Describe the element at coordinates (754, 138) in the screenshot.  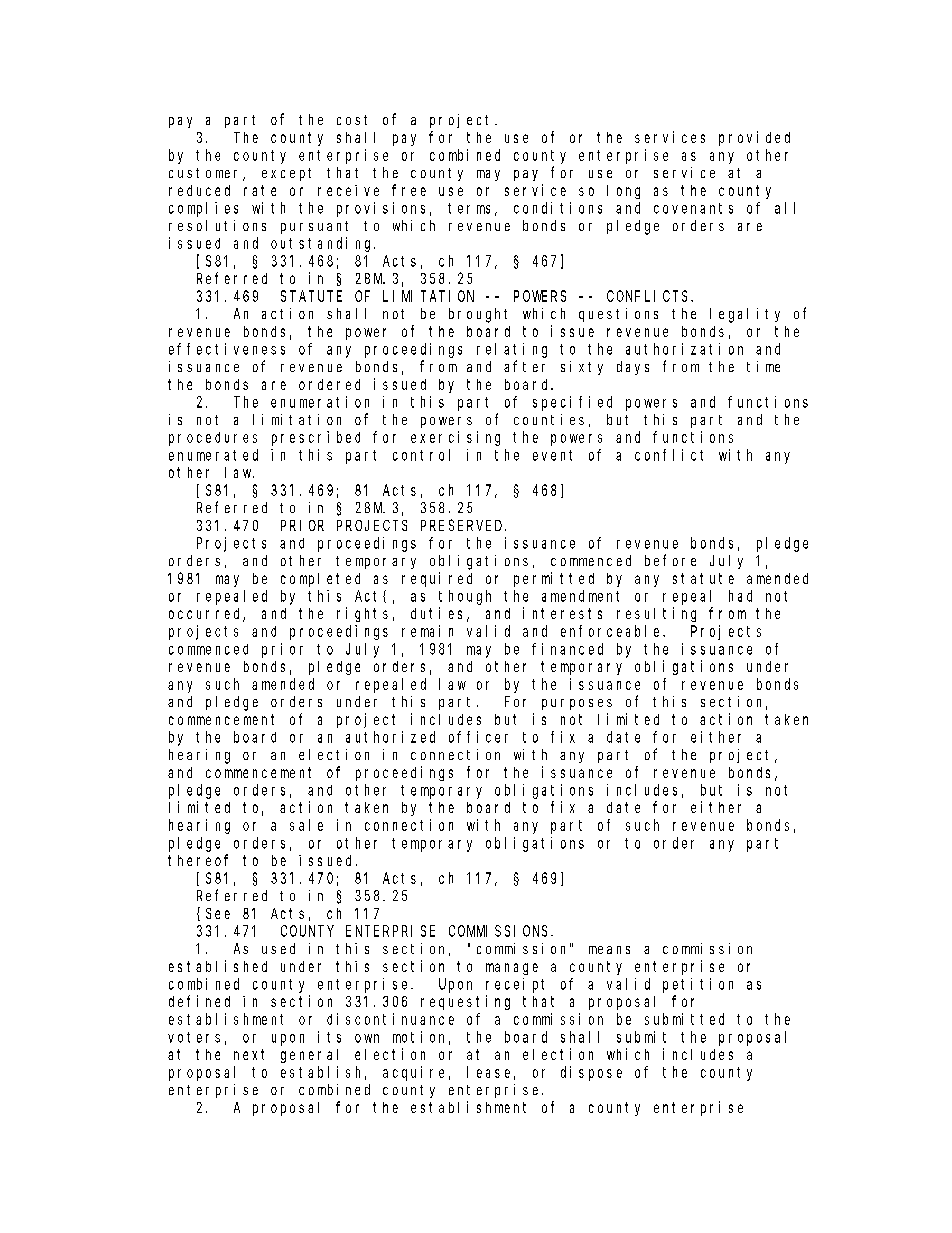
I see `provided` at that location.
